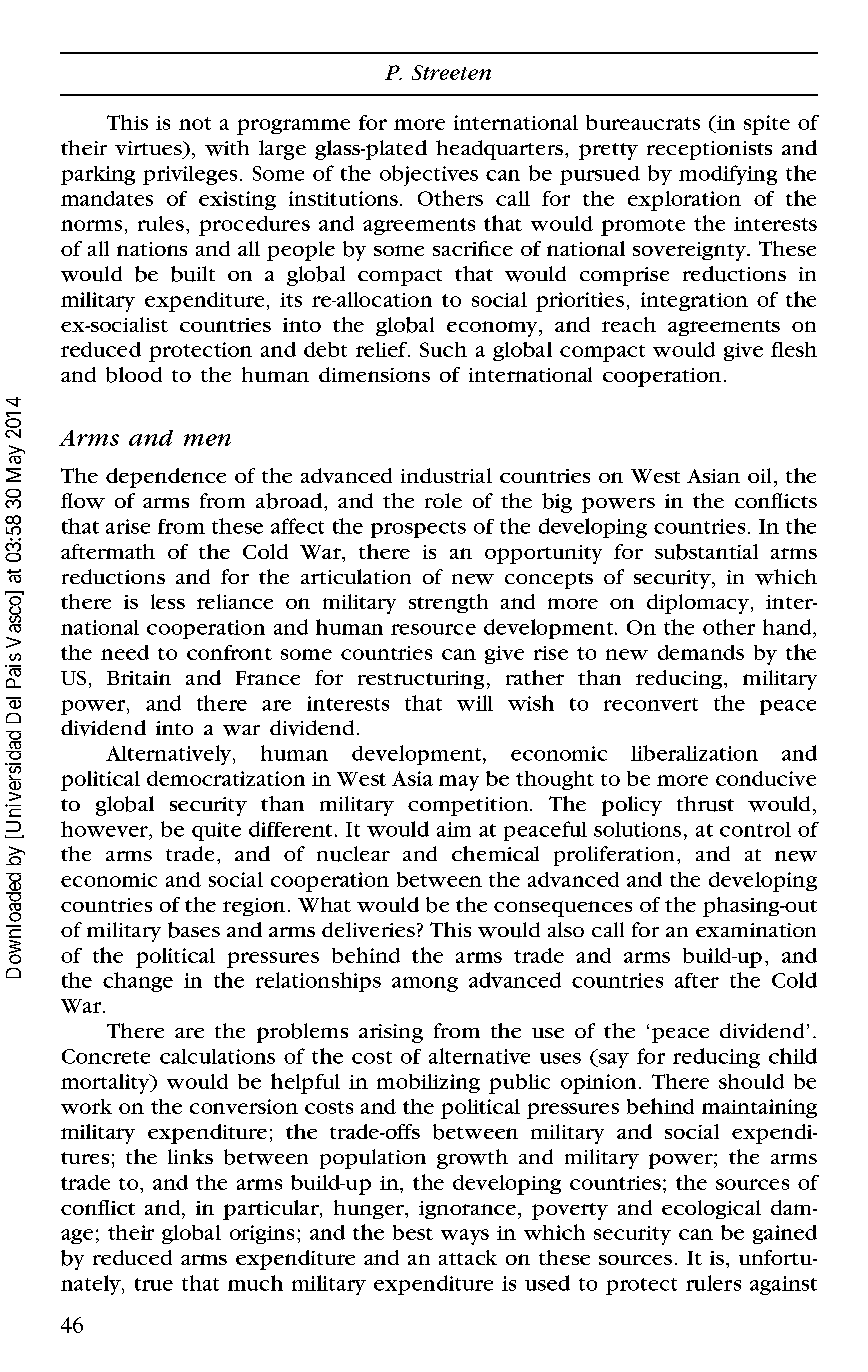 This page has width=868, height=1372. I want to click on chemical, so click(495, 853).
